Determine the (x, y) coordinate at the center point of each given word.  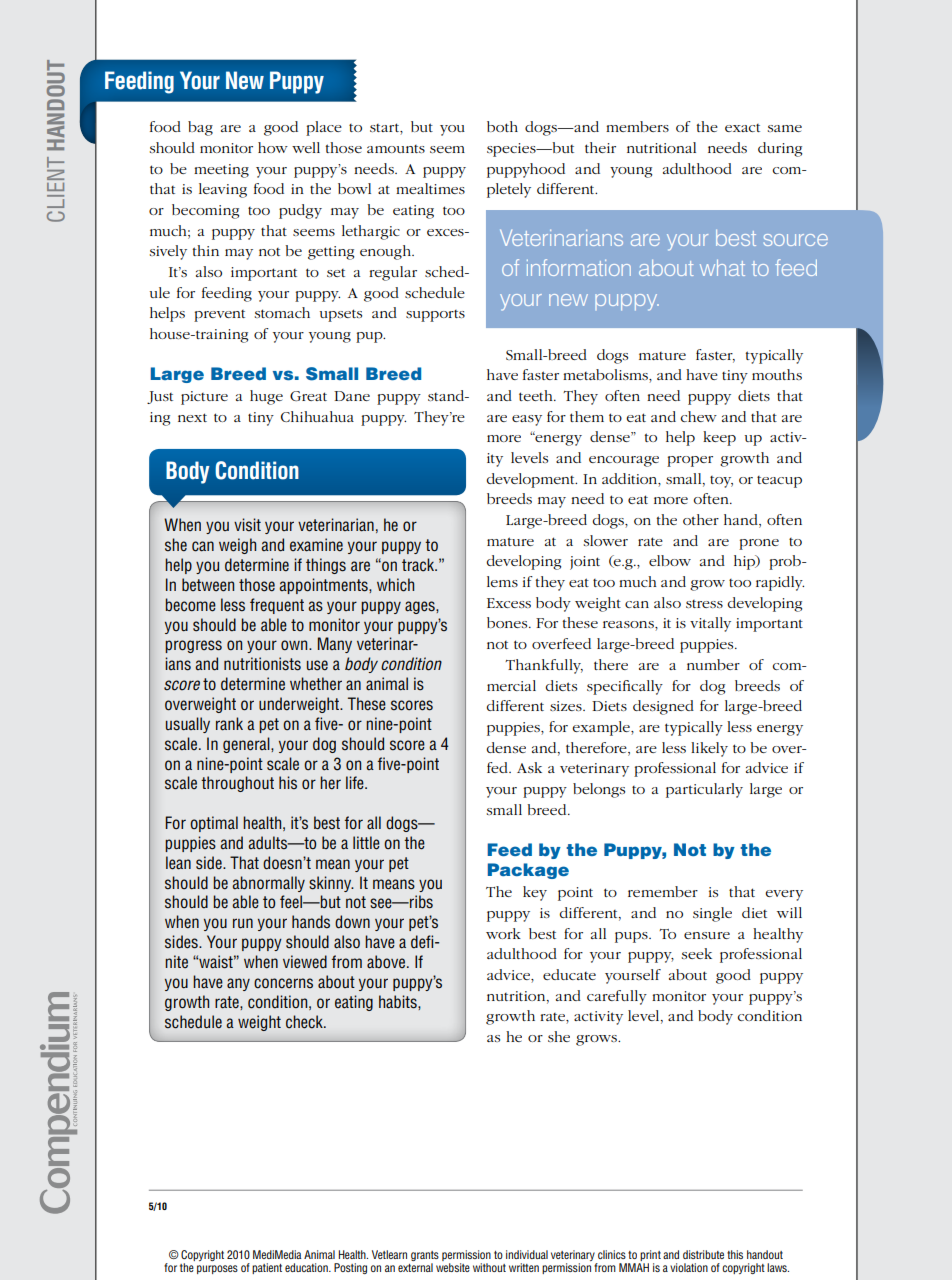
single (712, 914)
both (502, 126)
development (531, 480)
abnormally (268, 884)
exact (742, 128)
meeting (221, 171)
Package (528, 871)
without (489, 1267)
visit (247, 524)
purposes (217, 1269)
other (701, 519)
